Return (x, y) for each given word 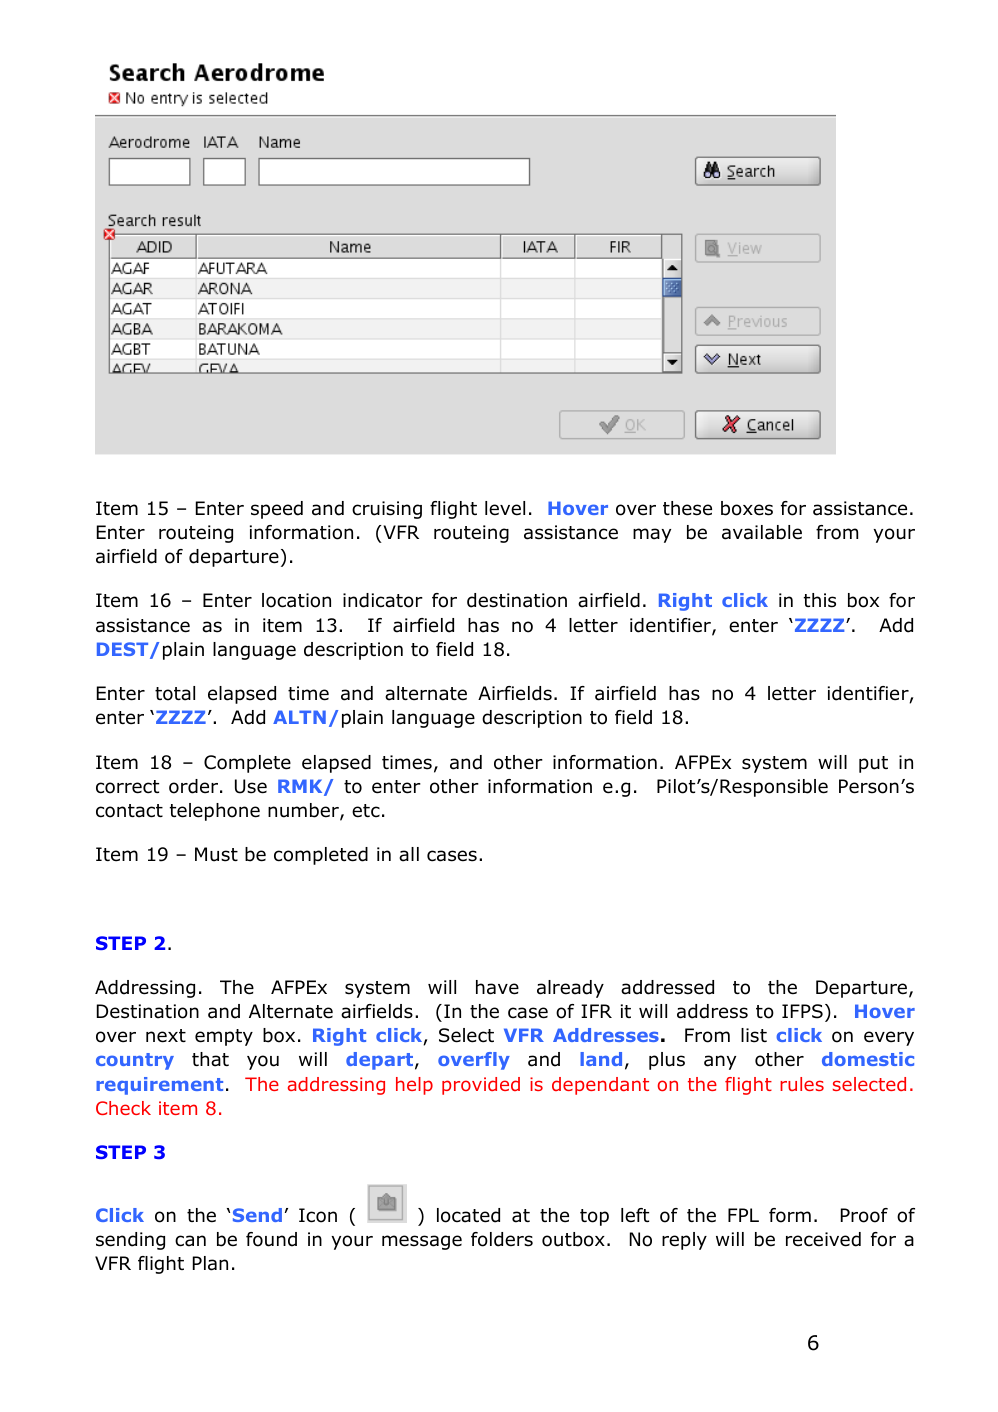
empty (224, 1037)
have (497, 987)
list (754, 1035)
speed (277, 510)
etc (366, 811)
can (190, 1241)
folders (502, 1239)
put (873, 764)
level (505, 508)
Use (251, 786)
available (762, 532)
